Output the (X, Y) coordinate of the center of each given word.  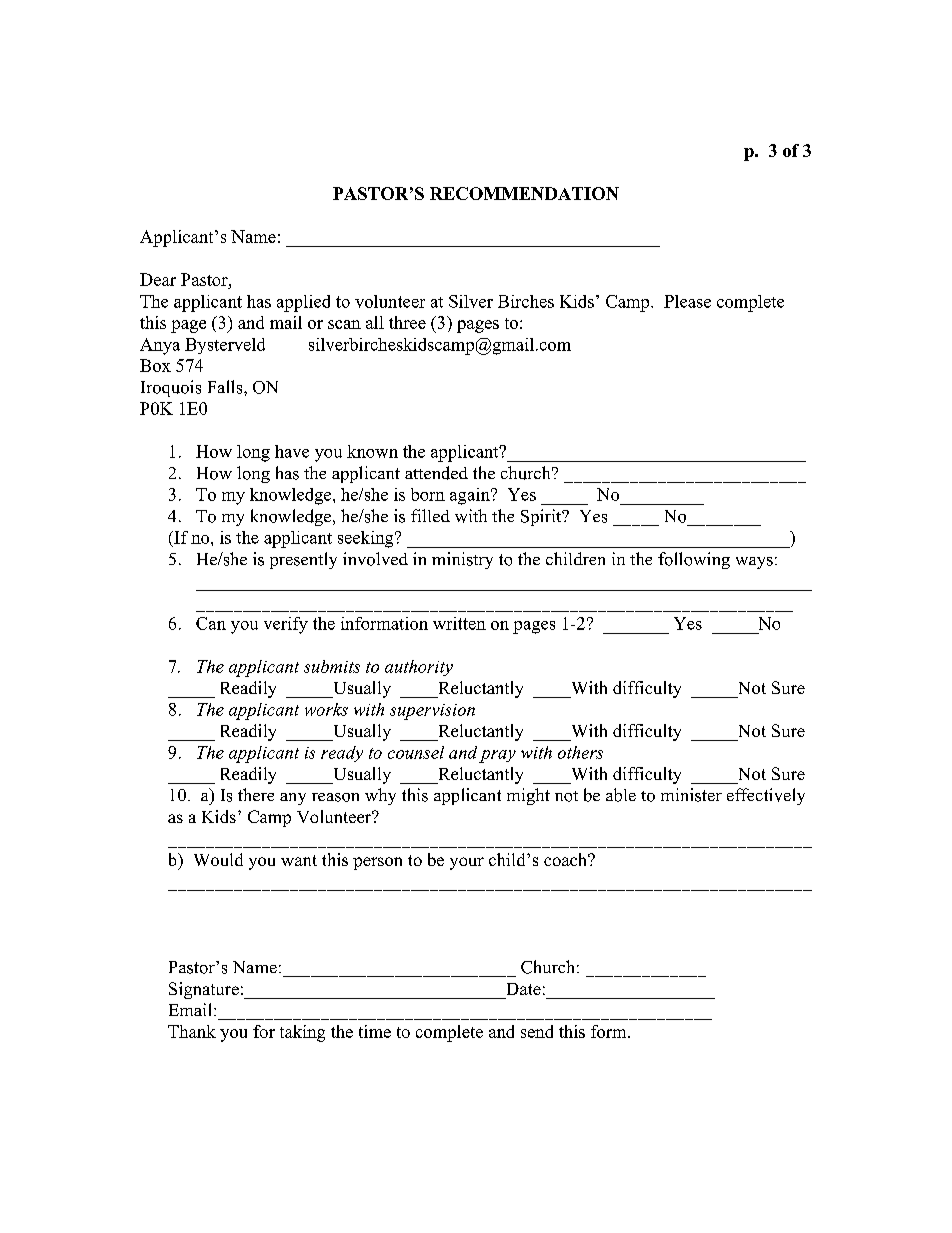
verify (286, 625)
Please (687, 301)
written (459, 623)
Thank (192, 1031)
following (694, 560)
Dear (158, 279)
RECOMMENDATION (524, 193)
